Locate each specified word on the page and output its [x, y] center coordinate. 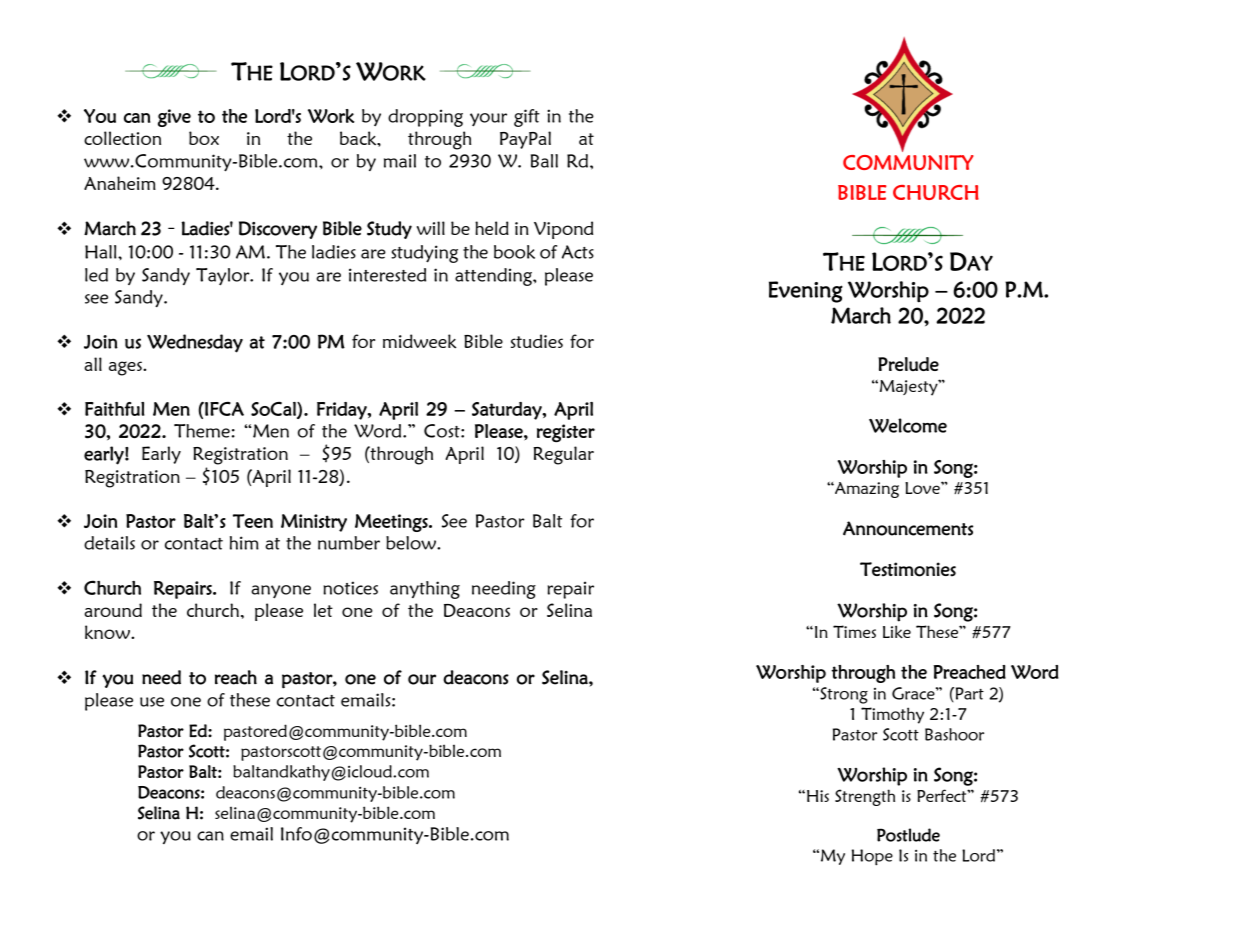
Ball [544, 161]
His [818, 796]
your [488, 120]
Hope [872, 857]
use [152, 702]
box [204, 138]
